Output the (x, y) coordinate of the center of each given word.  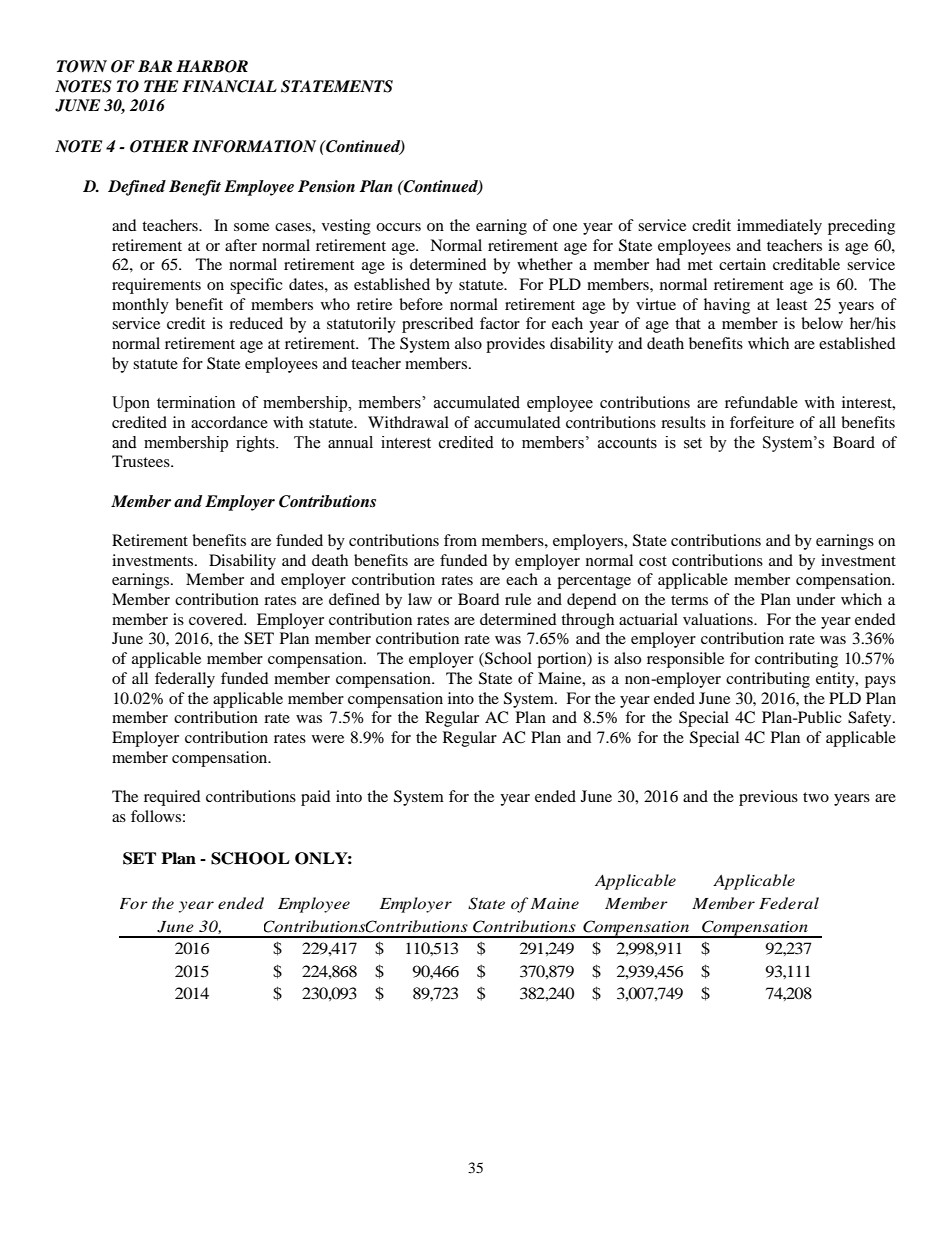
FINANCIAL (229, 86)
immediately (779, 227)
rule (518, 599)
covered (217, 619)
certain (742, 264)
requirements (156, 286)
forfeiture (762, 422)
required (172, 798)
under (815, 599)
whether (545, 264)
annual (350, 442)
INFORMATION (254, 146)
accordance (229, 422)
